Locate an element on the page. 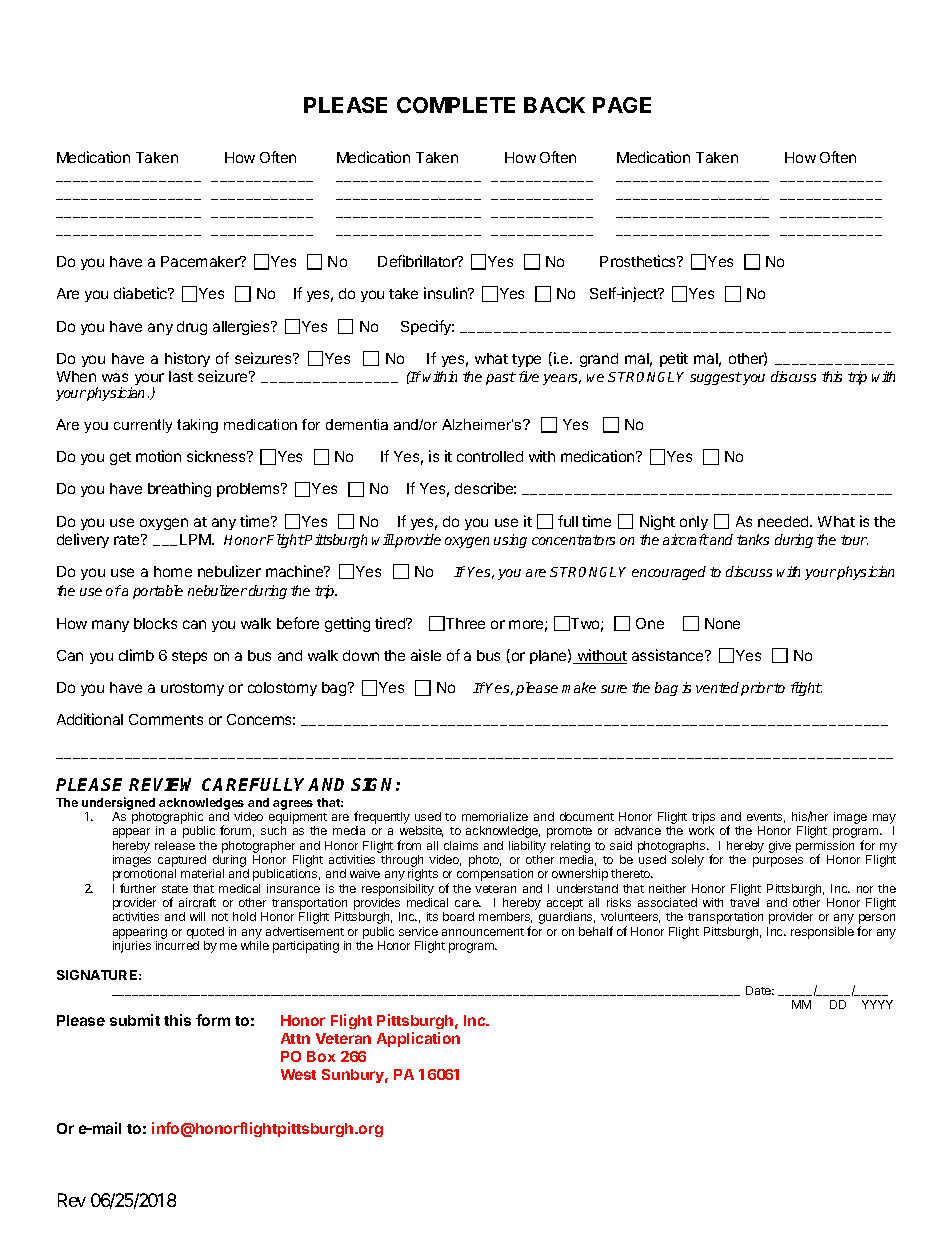 Image resolution: width=952 pixels, height=1233 pixels. portable is located at coordinates (158, 592).
